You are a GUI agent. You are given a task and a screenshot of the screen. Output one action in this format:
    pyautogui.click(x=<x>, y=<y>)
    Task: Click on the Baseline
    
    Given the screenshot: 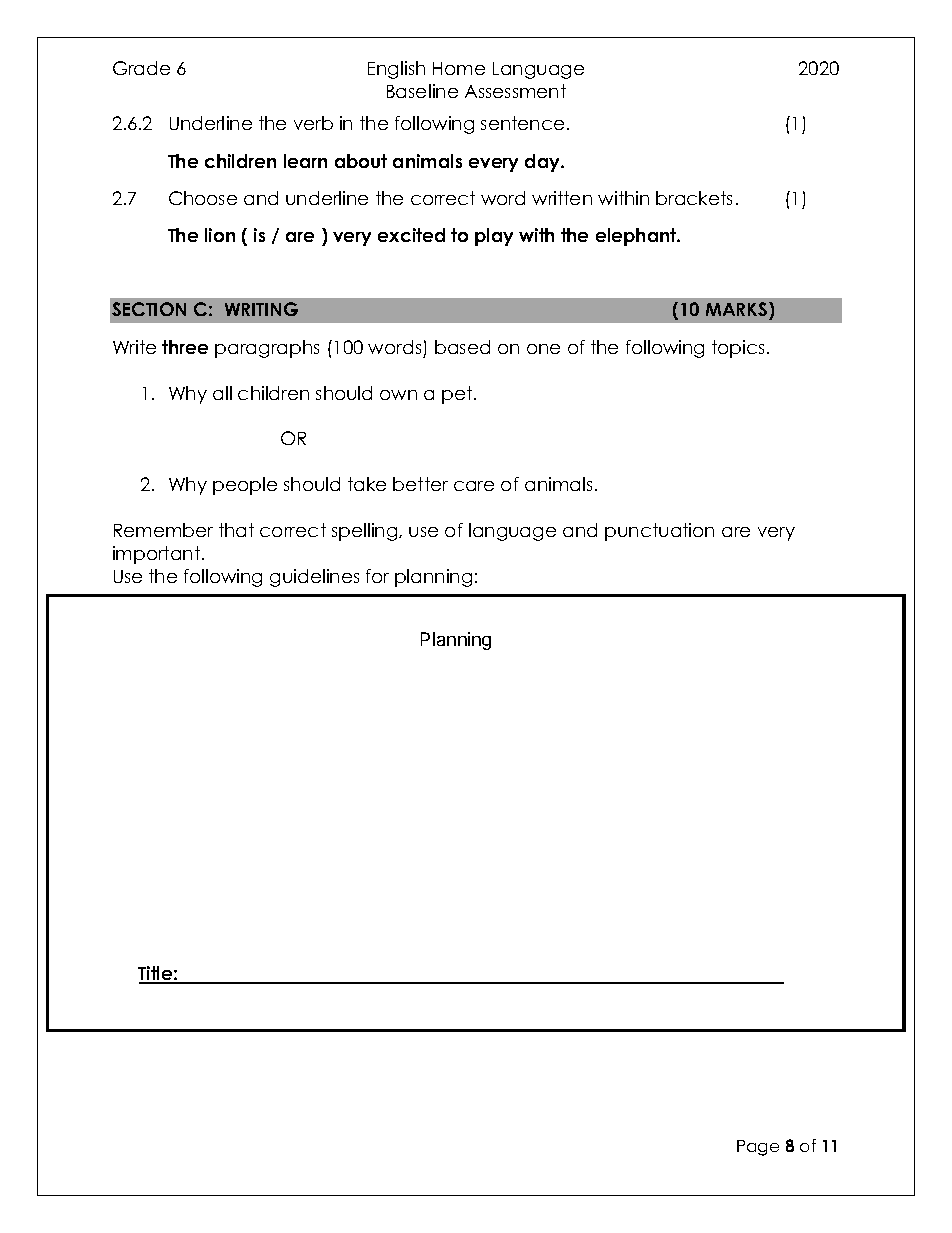 What is the action you would take?
    pyautogui.click(x=422, y=91)
